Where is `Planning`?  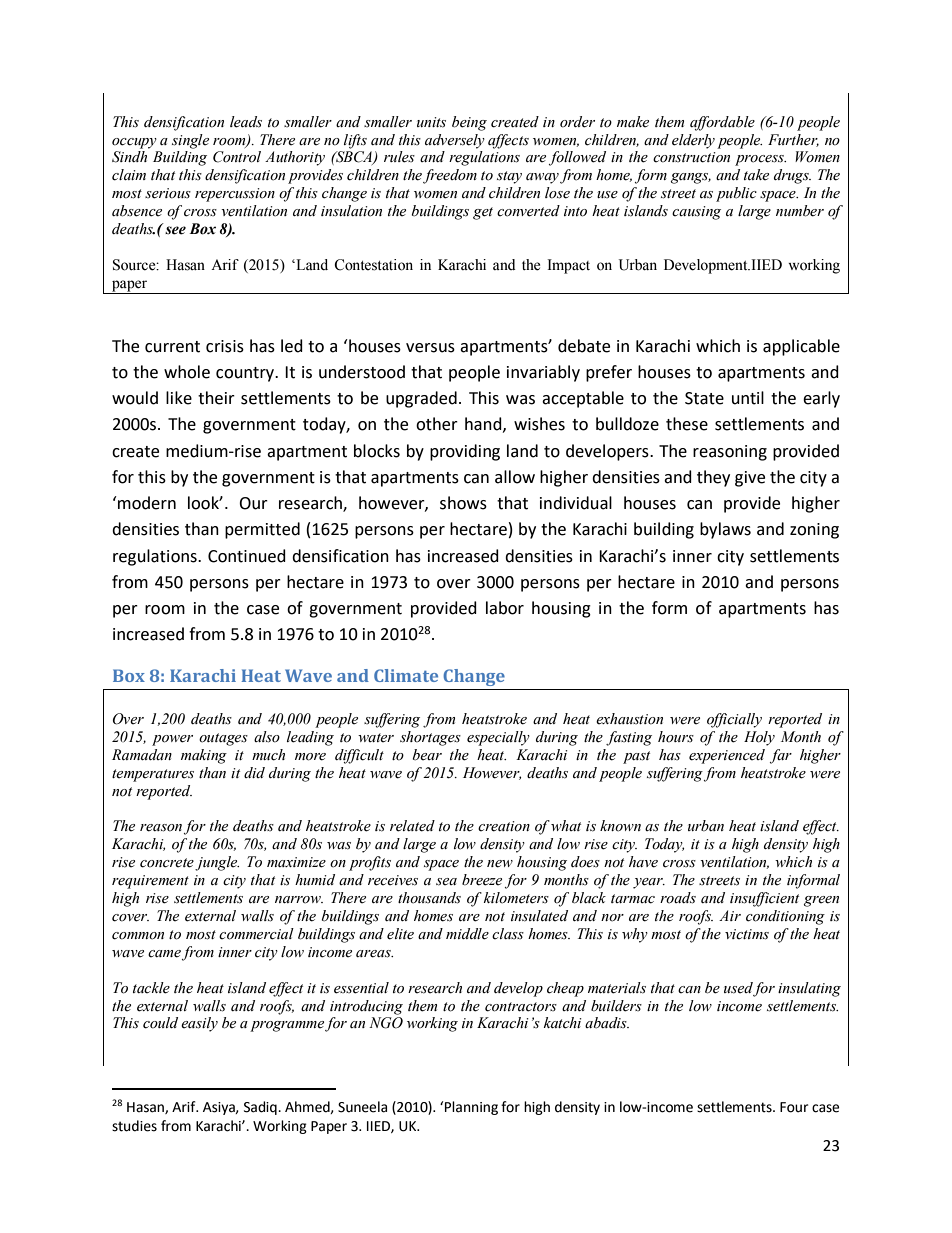 Planning is located at coordinates (471, 1108).
